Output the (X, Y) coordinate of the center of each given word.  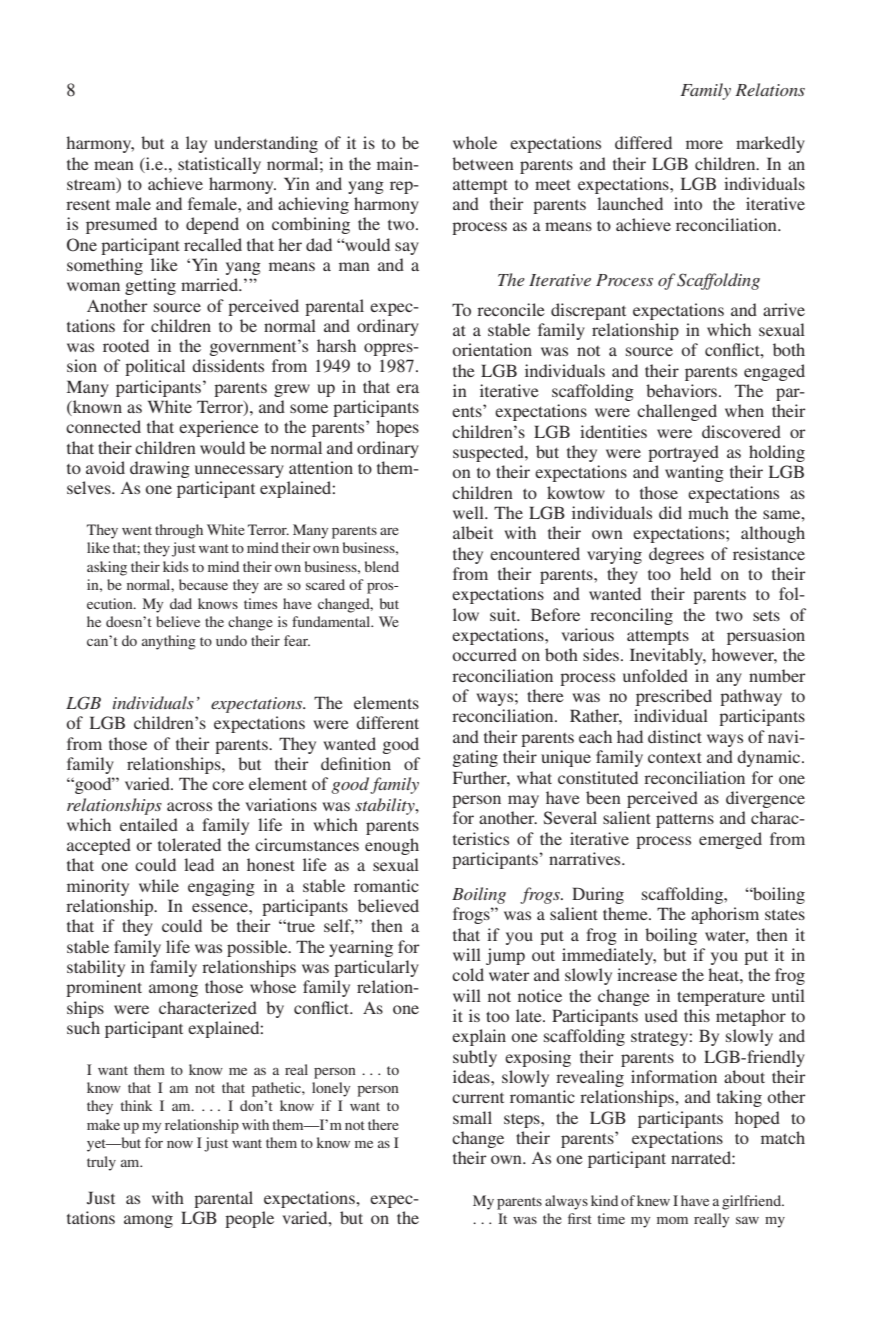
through (179, 531)
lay (196, 144)
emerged (730, 840)
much (708, 512)
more (704, 144)
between (483, 163)
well (469, 512)
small (472, 1117)
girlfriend (753, 1202)
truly (101, 1163)
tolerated (189, 844)
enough (392, 846)
